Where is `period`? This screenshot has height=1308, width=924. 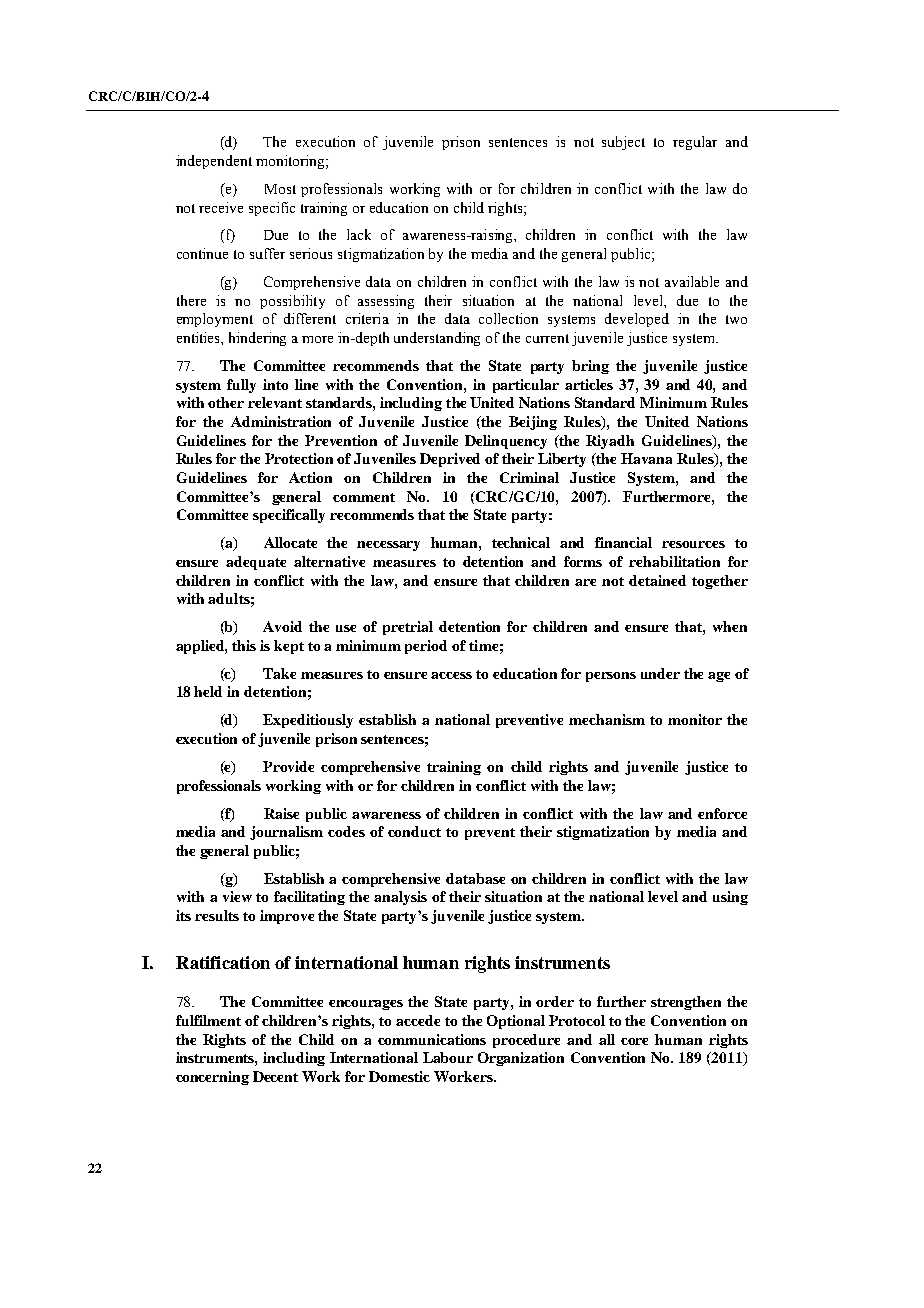
period is located at coordinates (426, 647).
